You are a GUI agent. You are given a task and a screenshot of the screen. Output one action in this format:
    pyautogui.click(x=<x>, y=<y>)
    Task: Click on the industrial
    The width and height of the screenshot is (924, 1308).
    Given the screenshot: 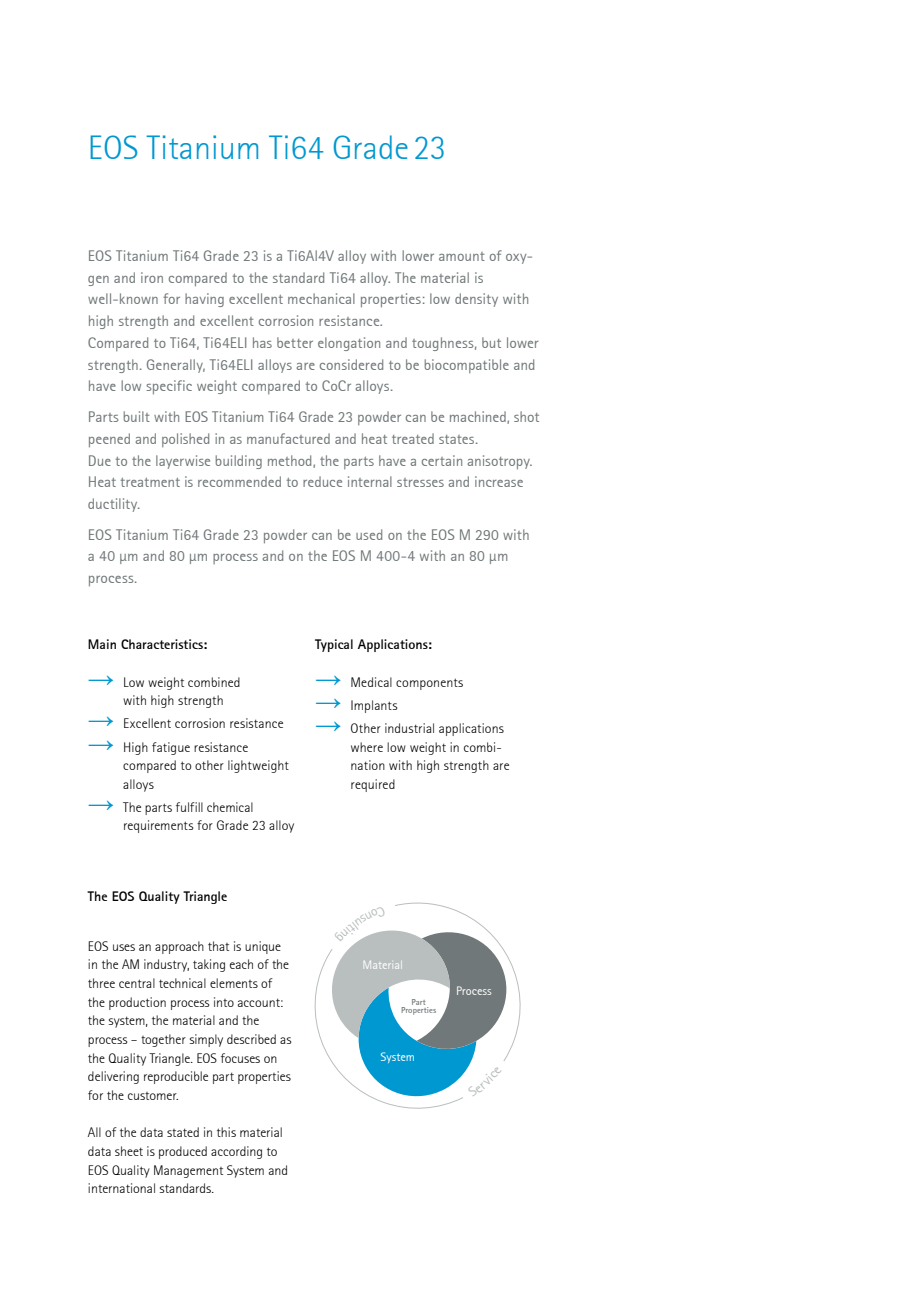 What is the action you would take?
    pyautogui.click(x=409, y=728)
